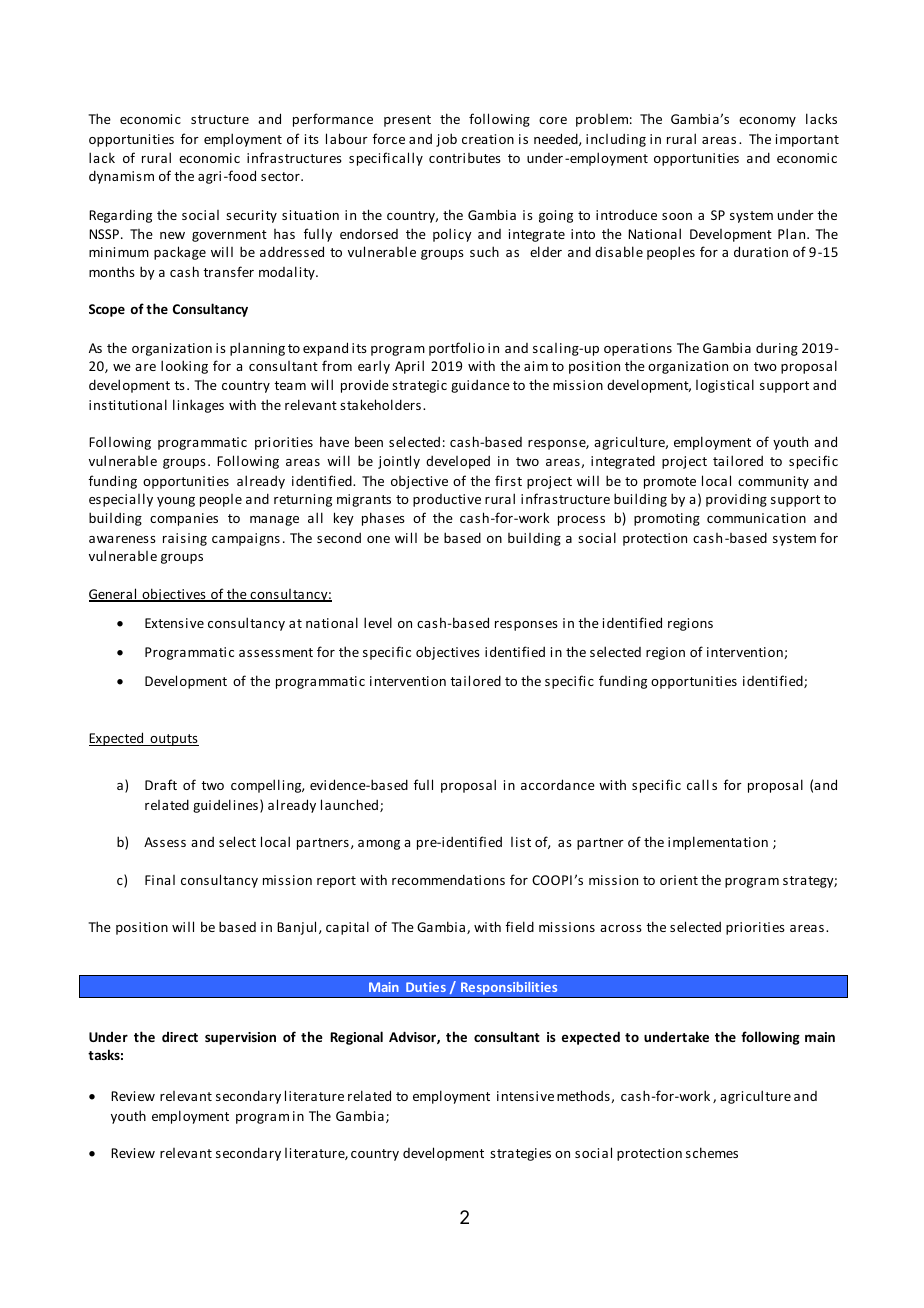 The image size is (924, 1308). What do you see at coordinates (679, 880) in the screenshot?
I see `orient` at bounding box center [679, 880].
